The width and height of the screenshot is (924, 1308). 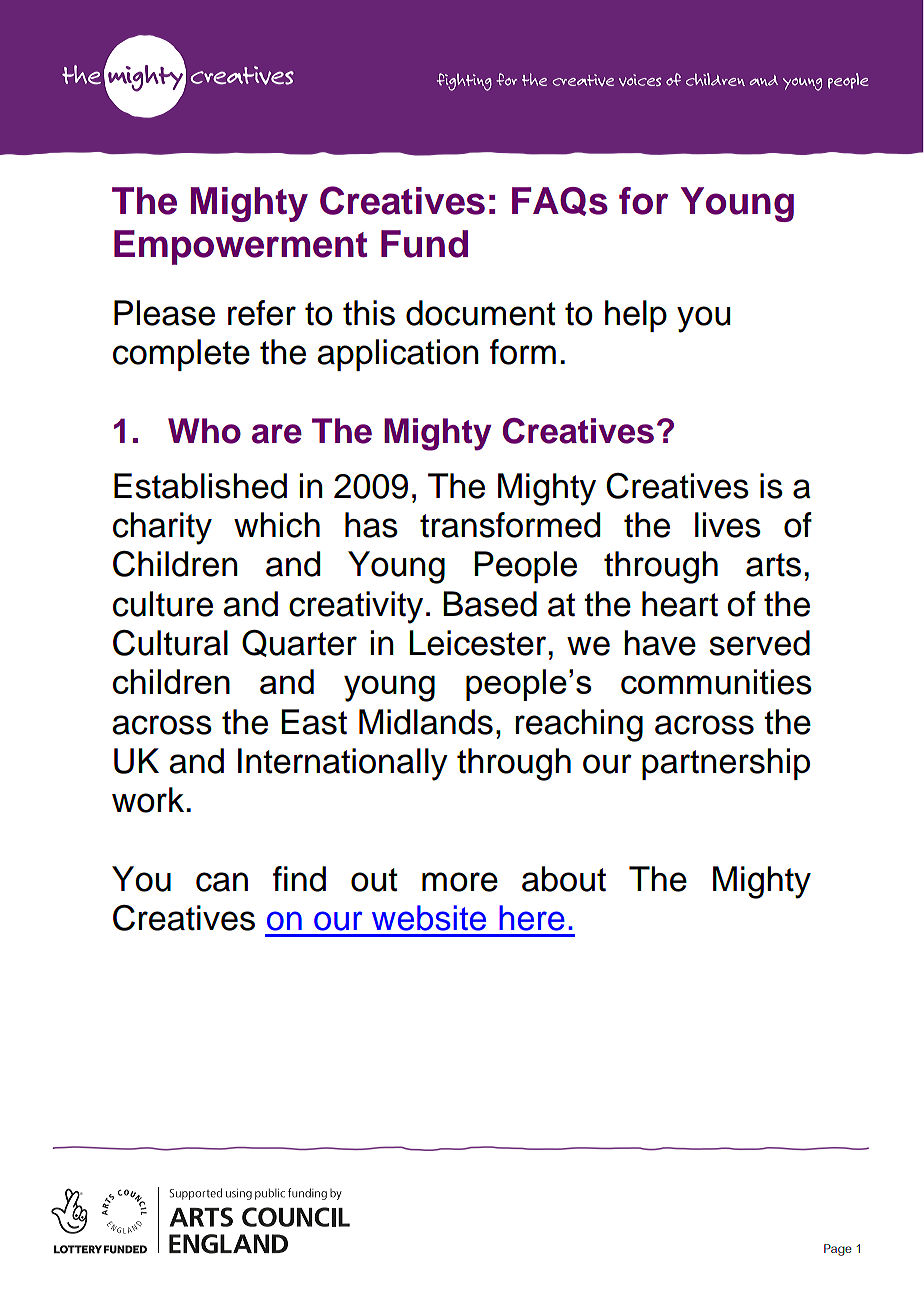 I want to click on here, so click(x=532, y=918).
